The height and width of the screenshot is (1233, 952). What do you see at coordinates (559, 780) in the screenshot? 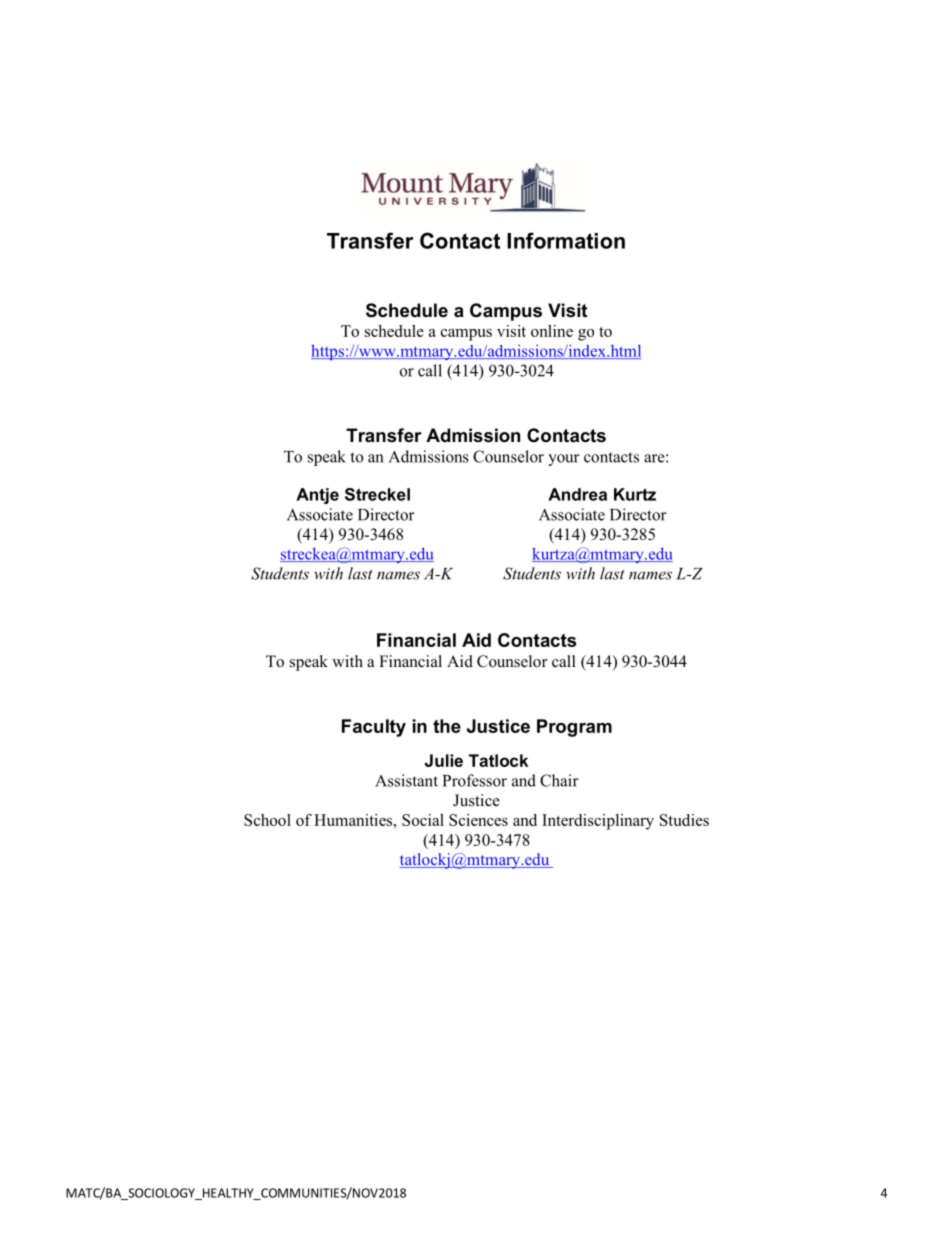
I see `Chair` at bounding box center [559, 780].
